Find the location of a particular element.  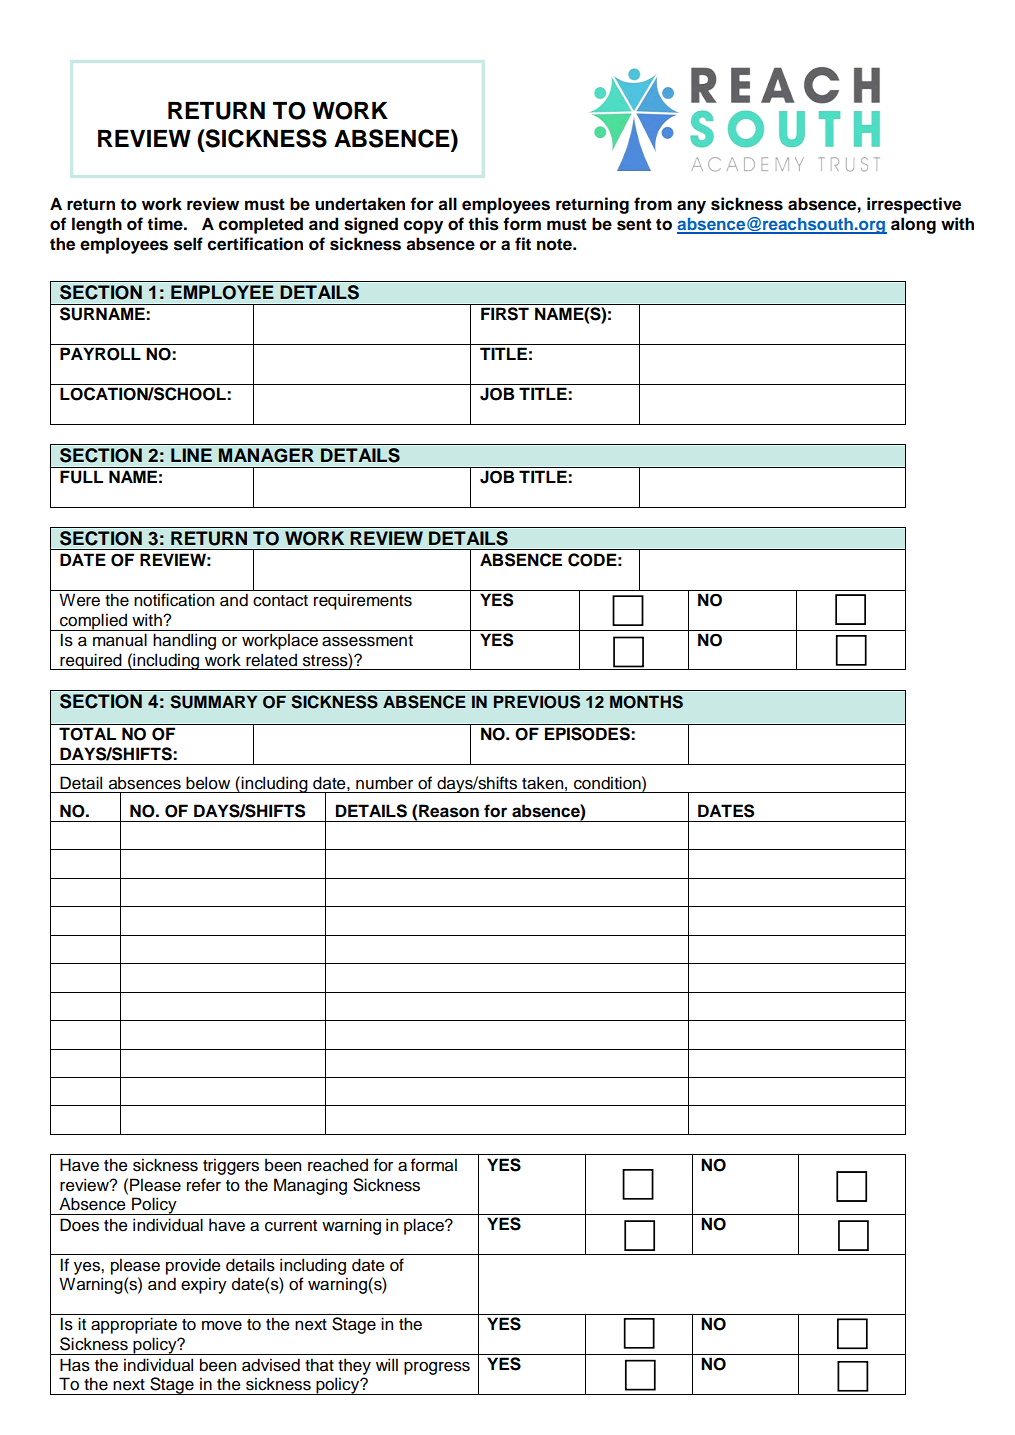

move is located at coordinates (222, 1326).
